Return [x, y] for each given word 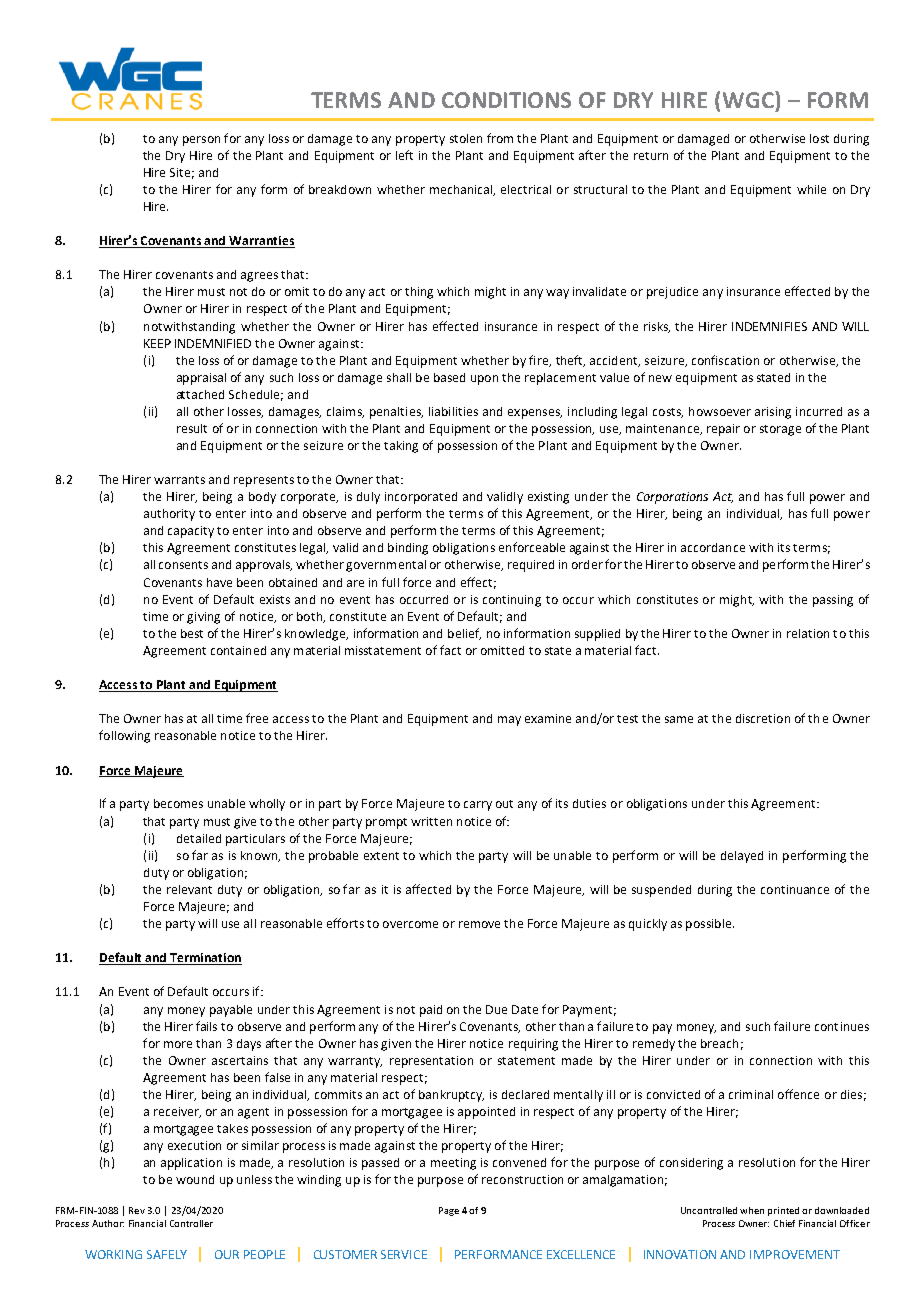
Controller [191, 1223]
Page [449, 1211]
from [500, 138]
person [201, 141]
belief [464, 634]
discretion [763, 718]
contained [238, 650]
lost [819, 138]
